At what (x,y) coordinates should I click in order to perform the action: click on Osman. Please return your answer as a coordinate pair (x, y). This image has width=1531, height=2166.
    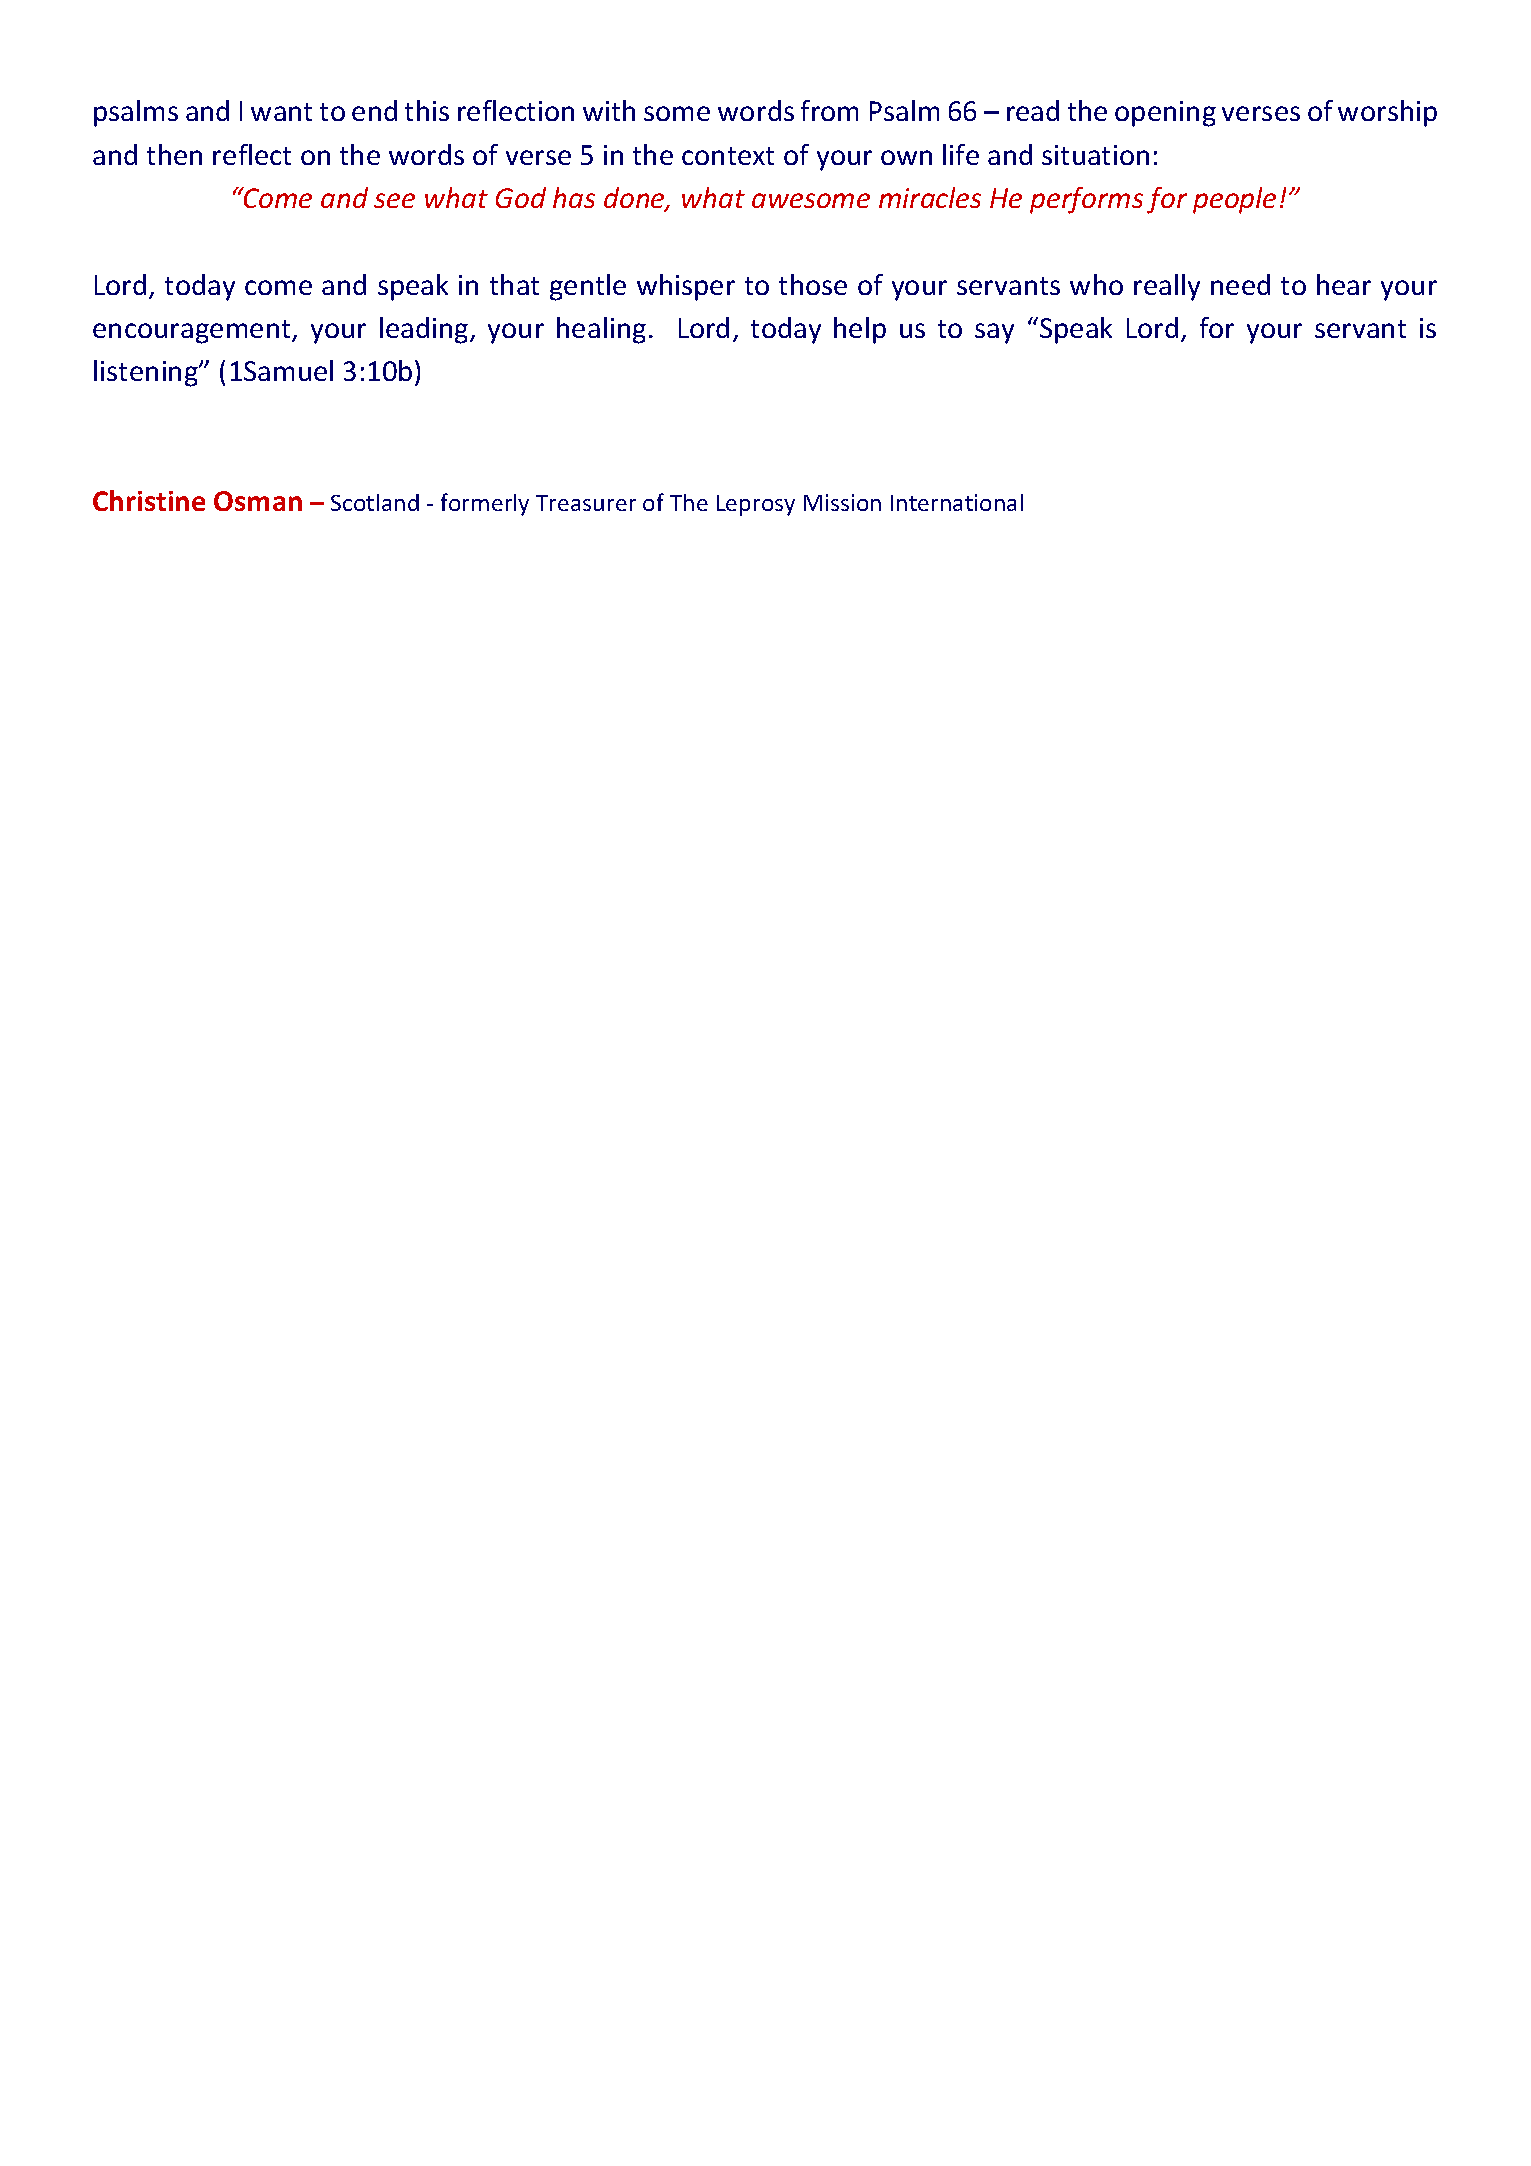
    Looking at the image, I should click on (258, 501).
